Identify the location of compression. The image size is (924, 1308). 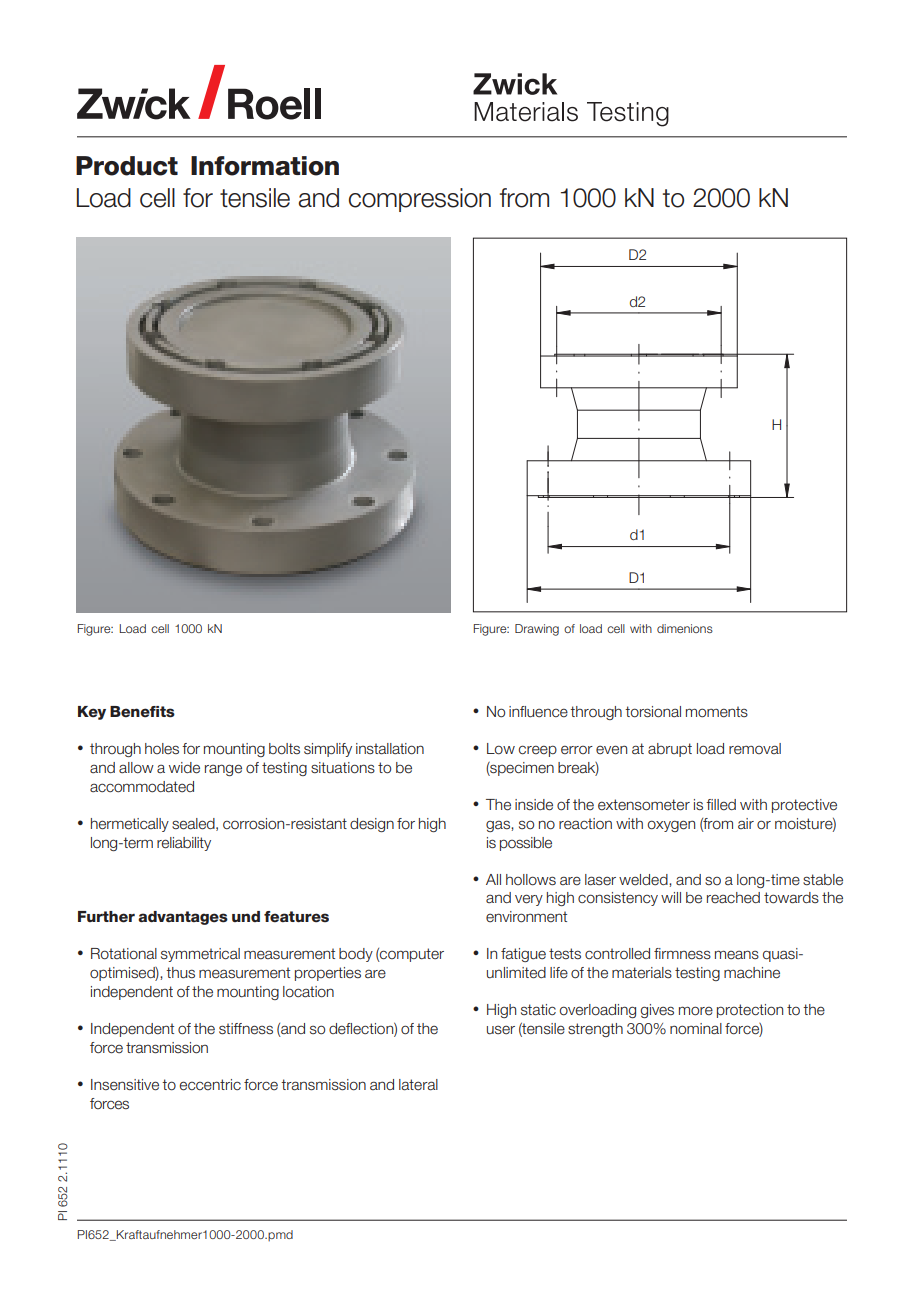
(420, 200).
